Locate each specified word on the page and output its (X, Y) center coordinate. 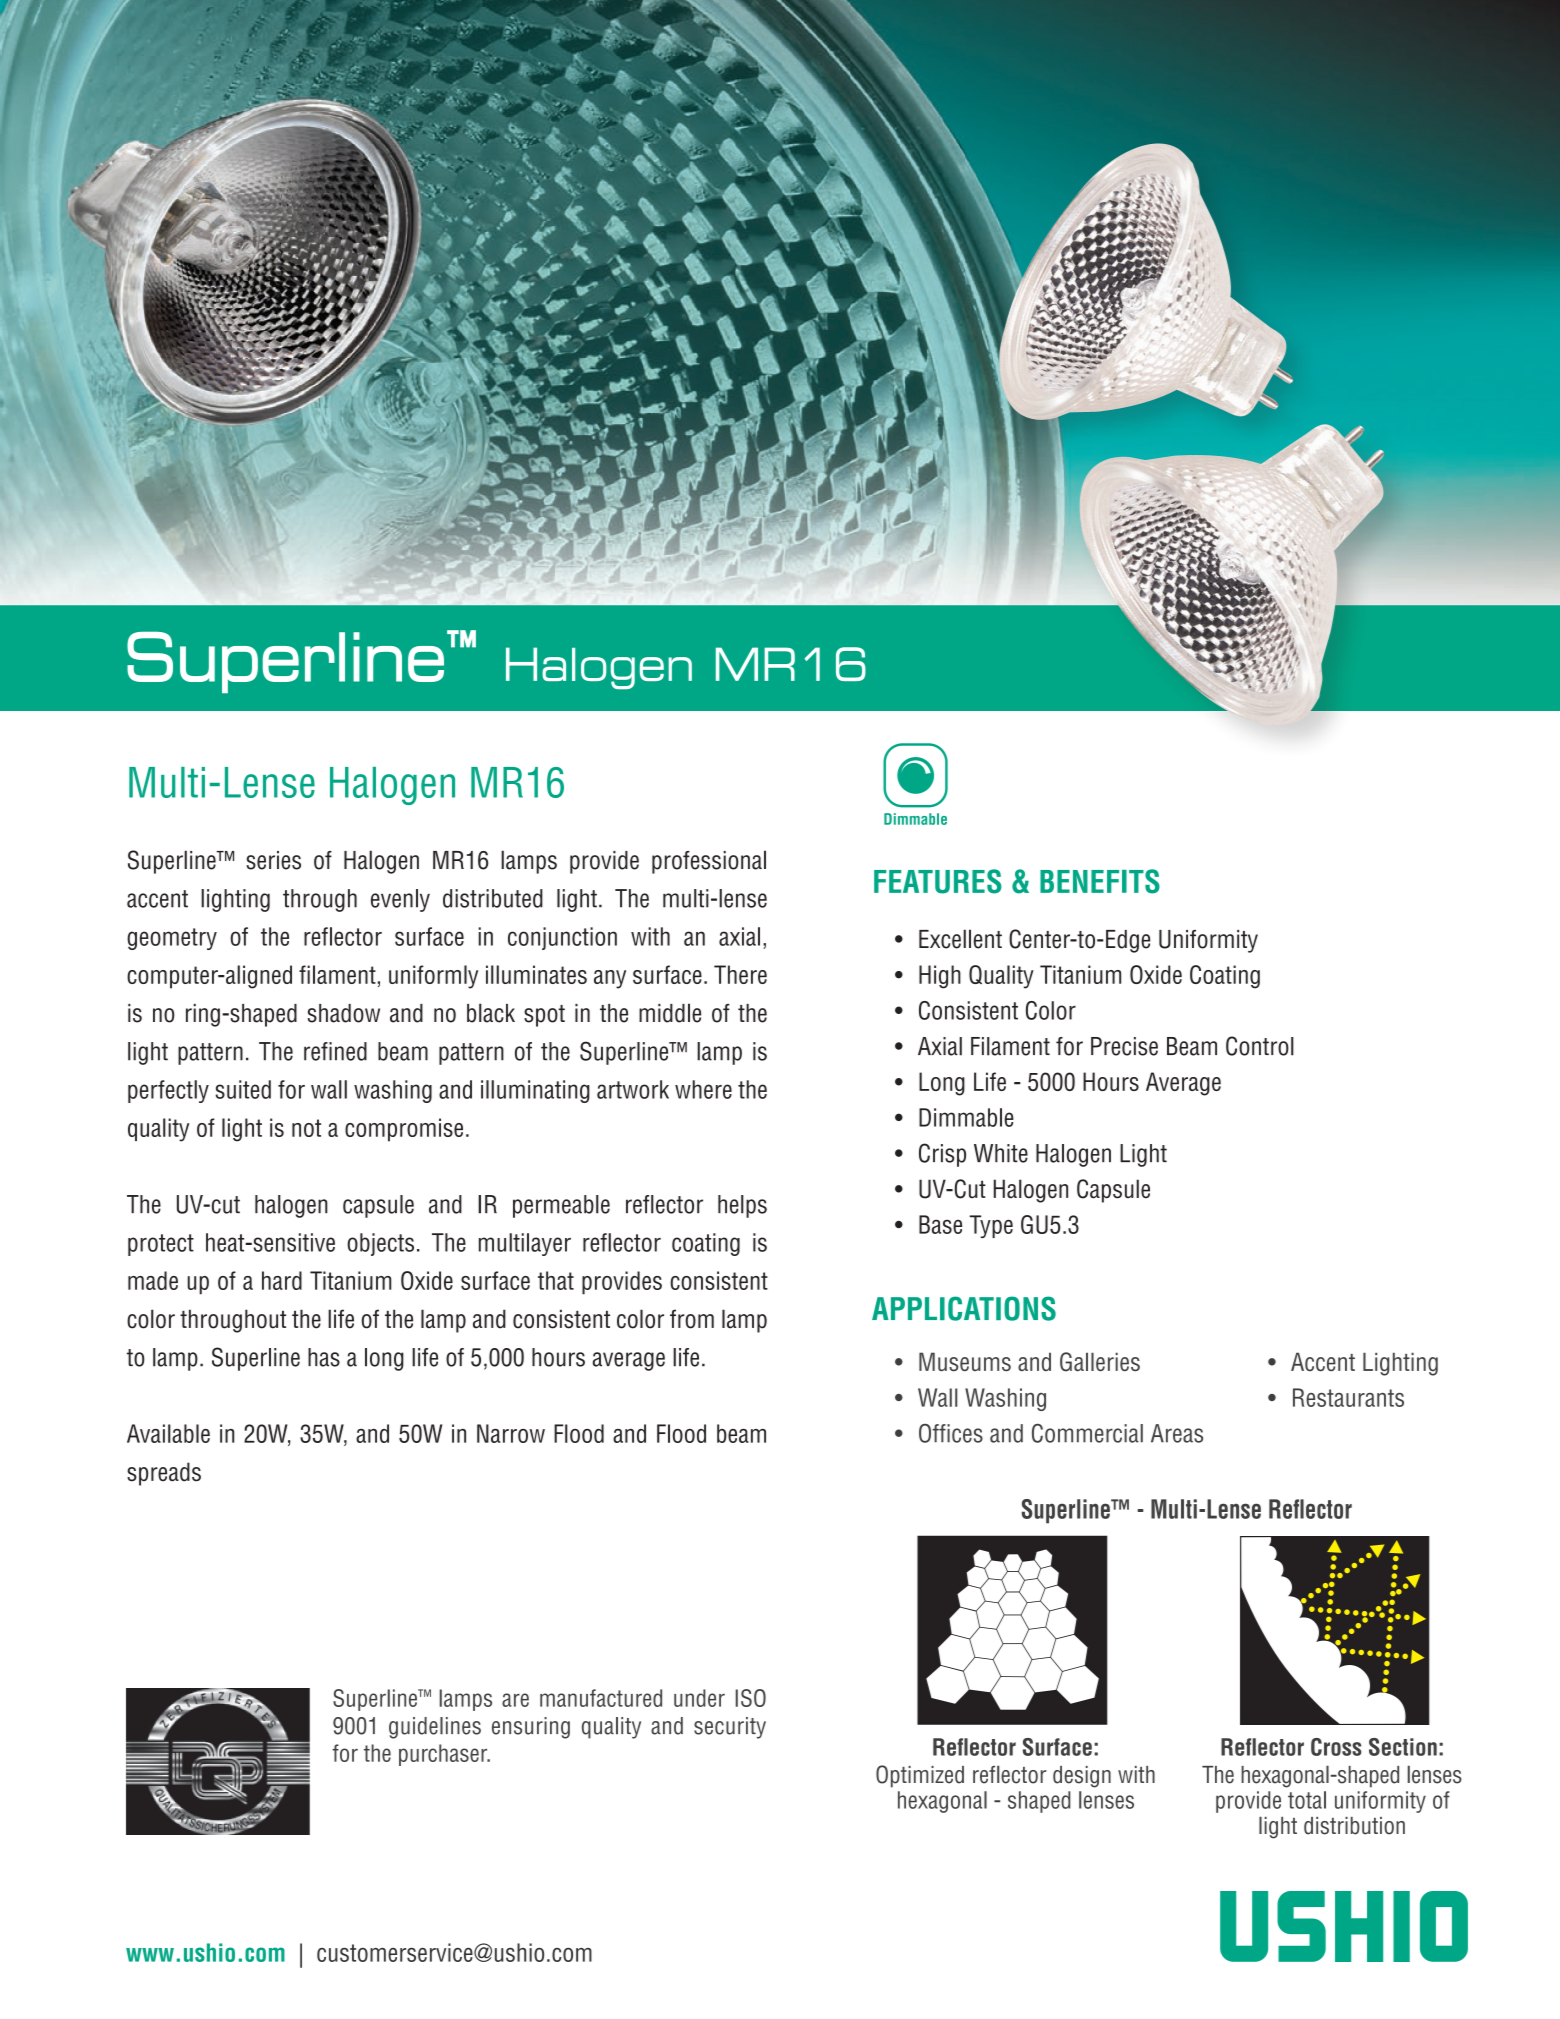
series (273, 860)
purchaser (444, 1755)
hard (282, 1280)
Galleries (1100, 1362)
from (692, 1319)
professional (709, 862)
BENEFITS (1100, 881)
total (1307, 1800)
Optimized (920, 1776)
